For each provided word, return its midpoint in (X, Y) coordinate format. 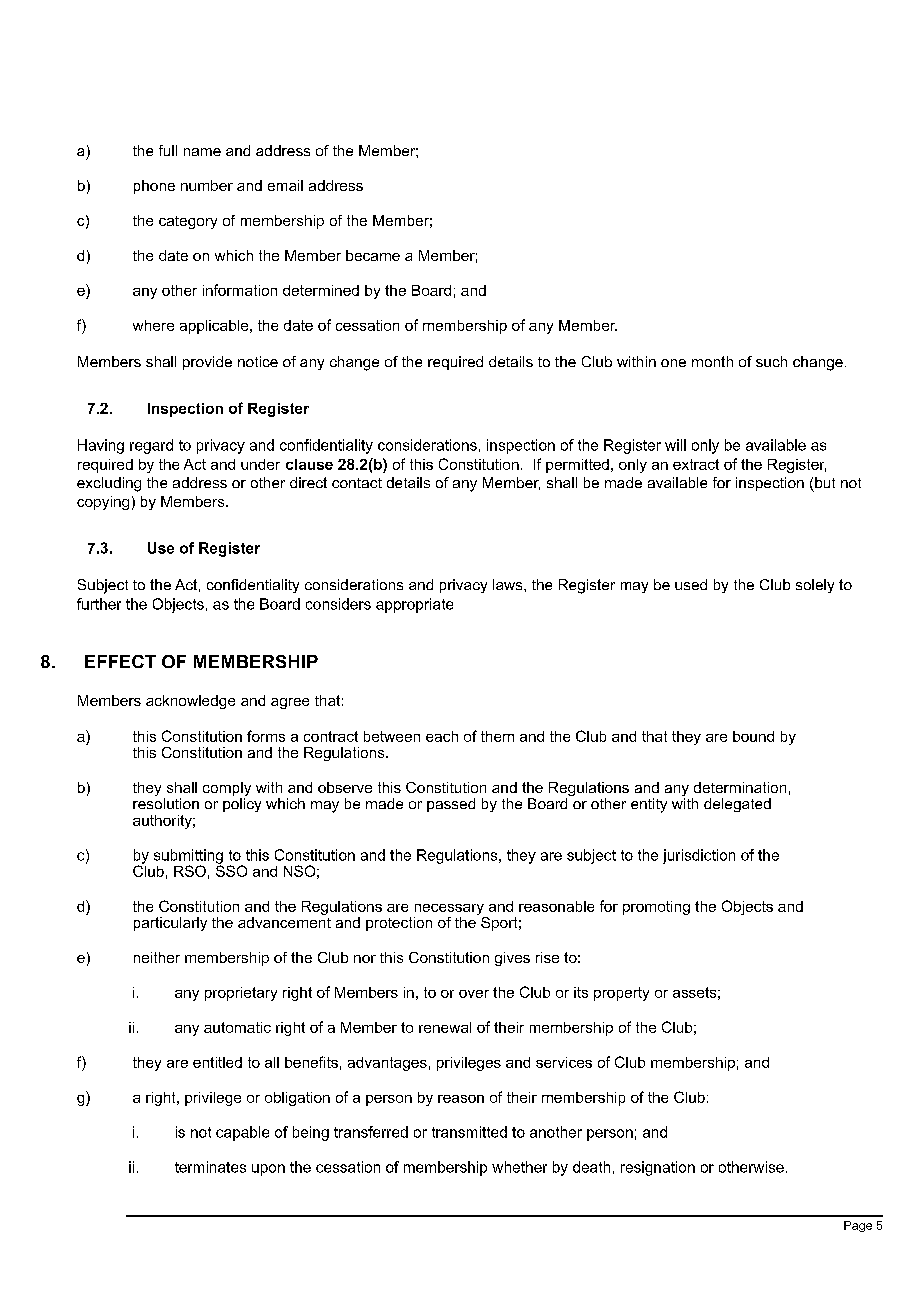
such (771, 361)
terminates (210, 1167)
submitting (188, 857)
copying (103, 503)
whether (519, 1167)
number (207, 185)
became (373, 255)
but (825, 482)
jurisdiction (699, 856)
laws (509, 584)
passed (451, 805)
